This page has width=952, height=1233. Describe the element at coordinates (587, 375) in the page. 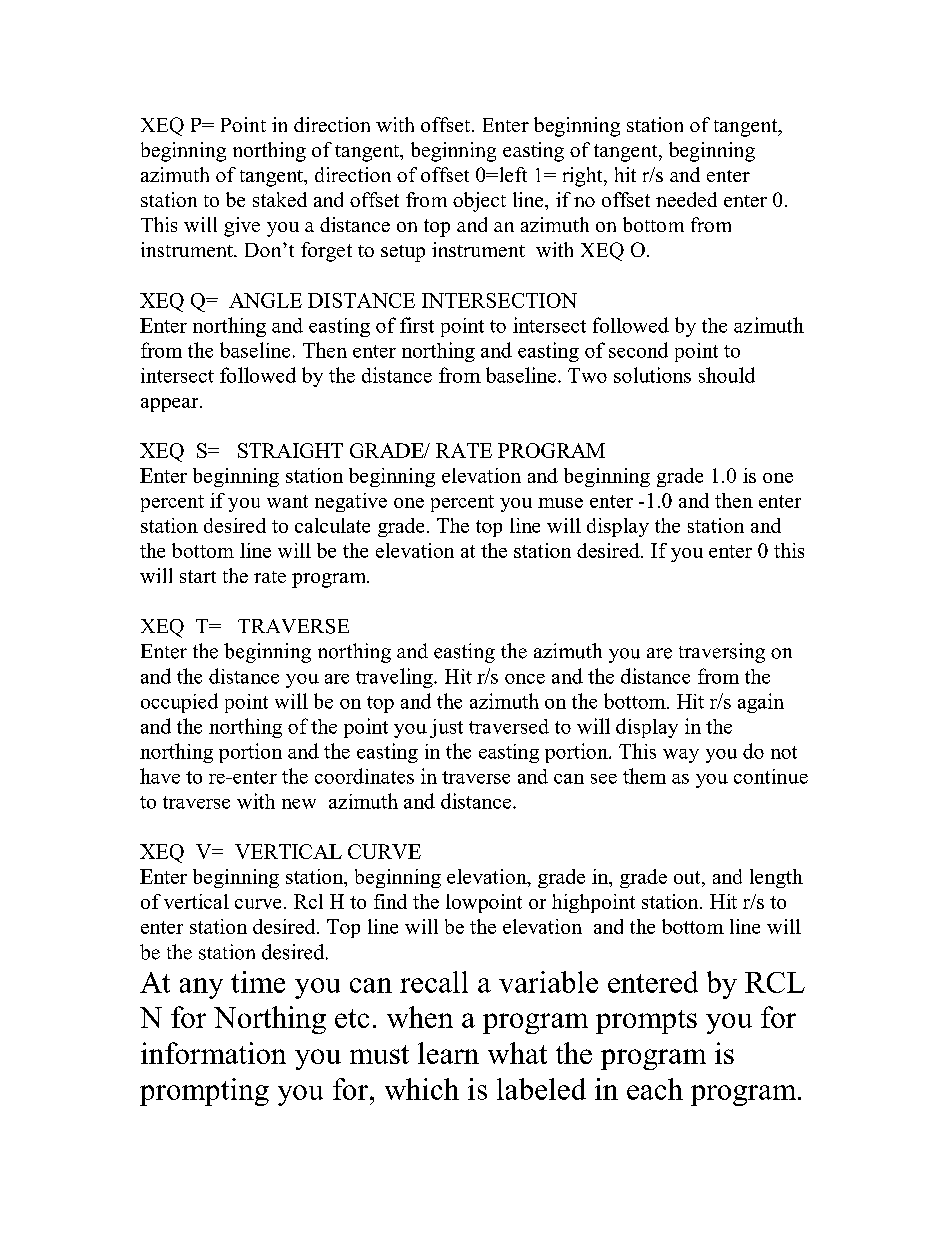

I see `Two` at that location.
